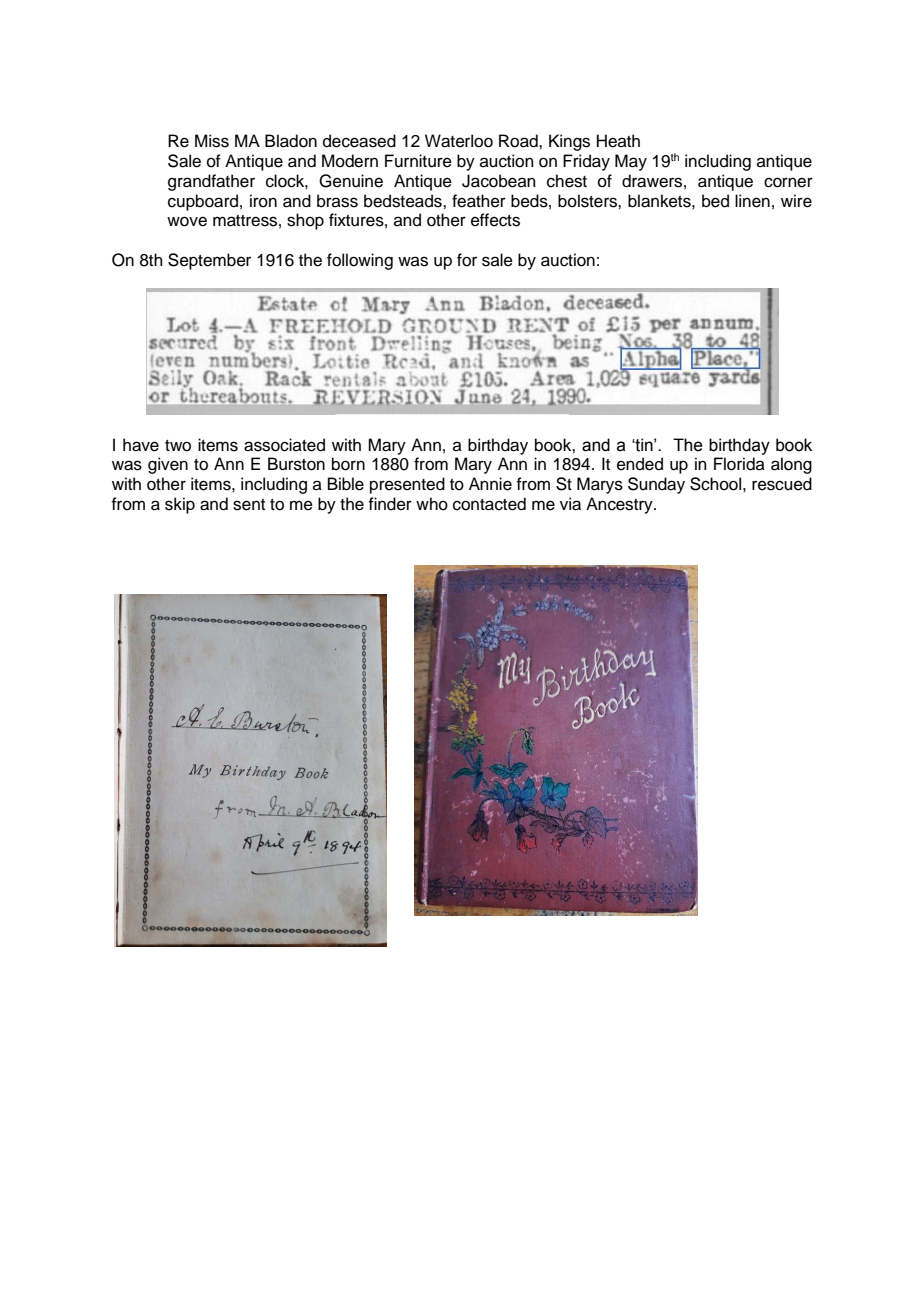  I want to click on two, so click(178, 446).
